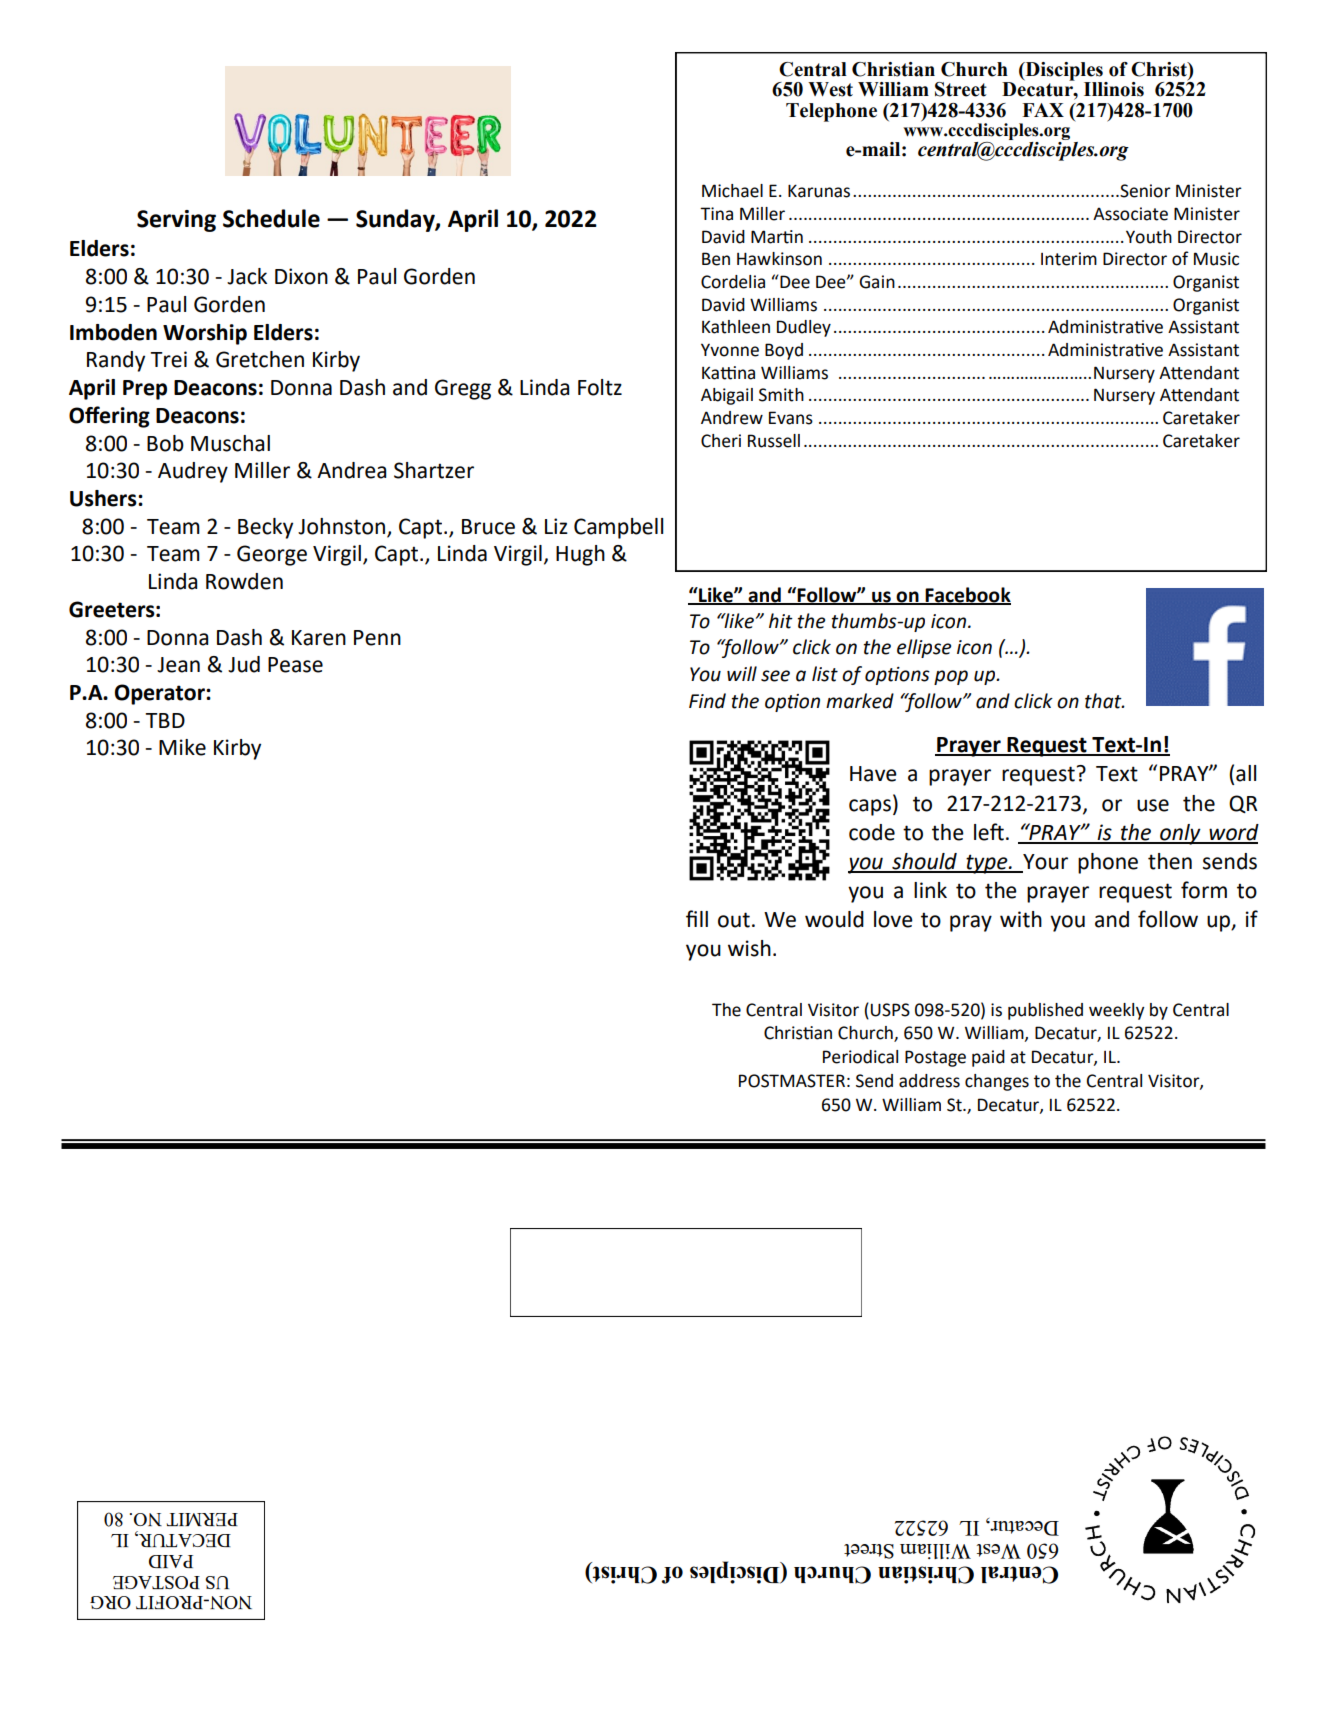 This screenshot has width=1329, height=1720. What do you see at coordinates (1153, 805) in the screenshot?
I see `use` at bounding box center [1153, 805].
